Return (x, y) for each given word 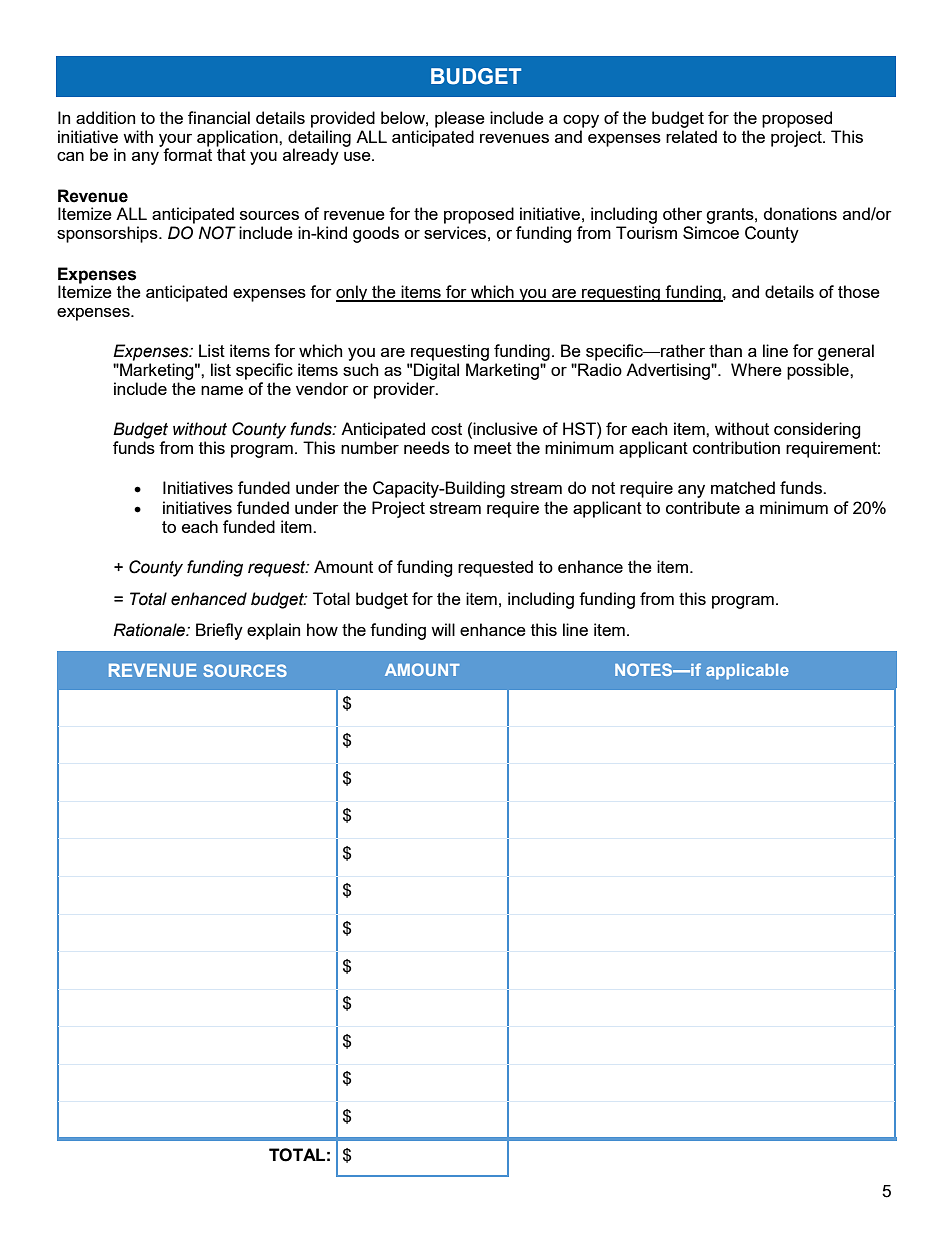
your (175, 141)
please (460, 119)
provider (405, 390)
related (691, 136)
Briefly (219, 631)
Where (756, 369)
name (222, 390)
